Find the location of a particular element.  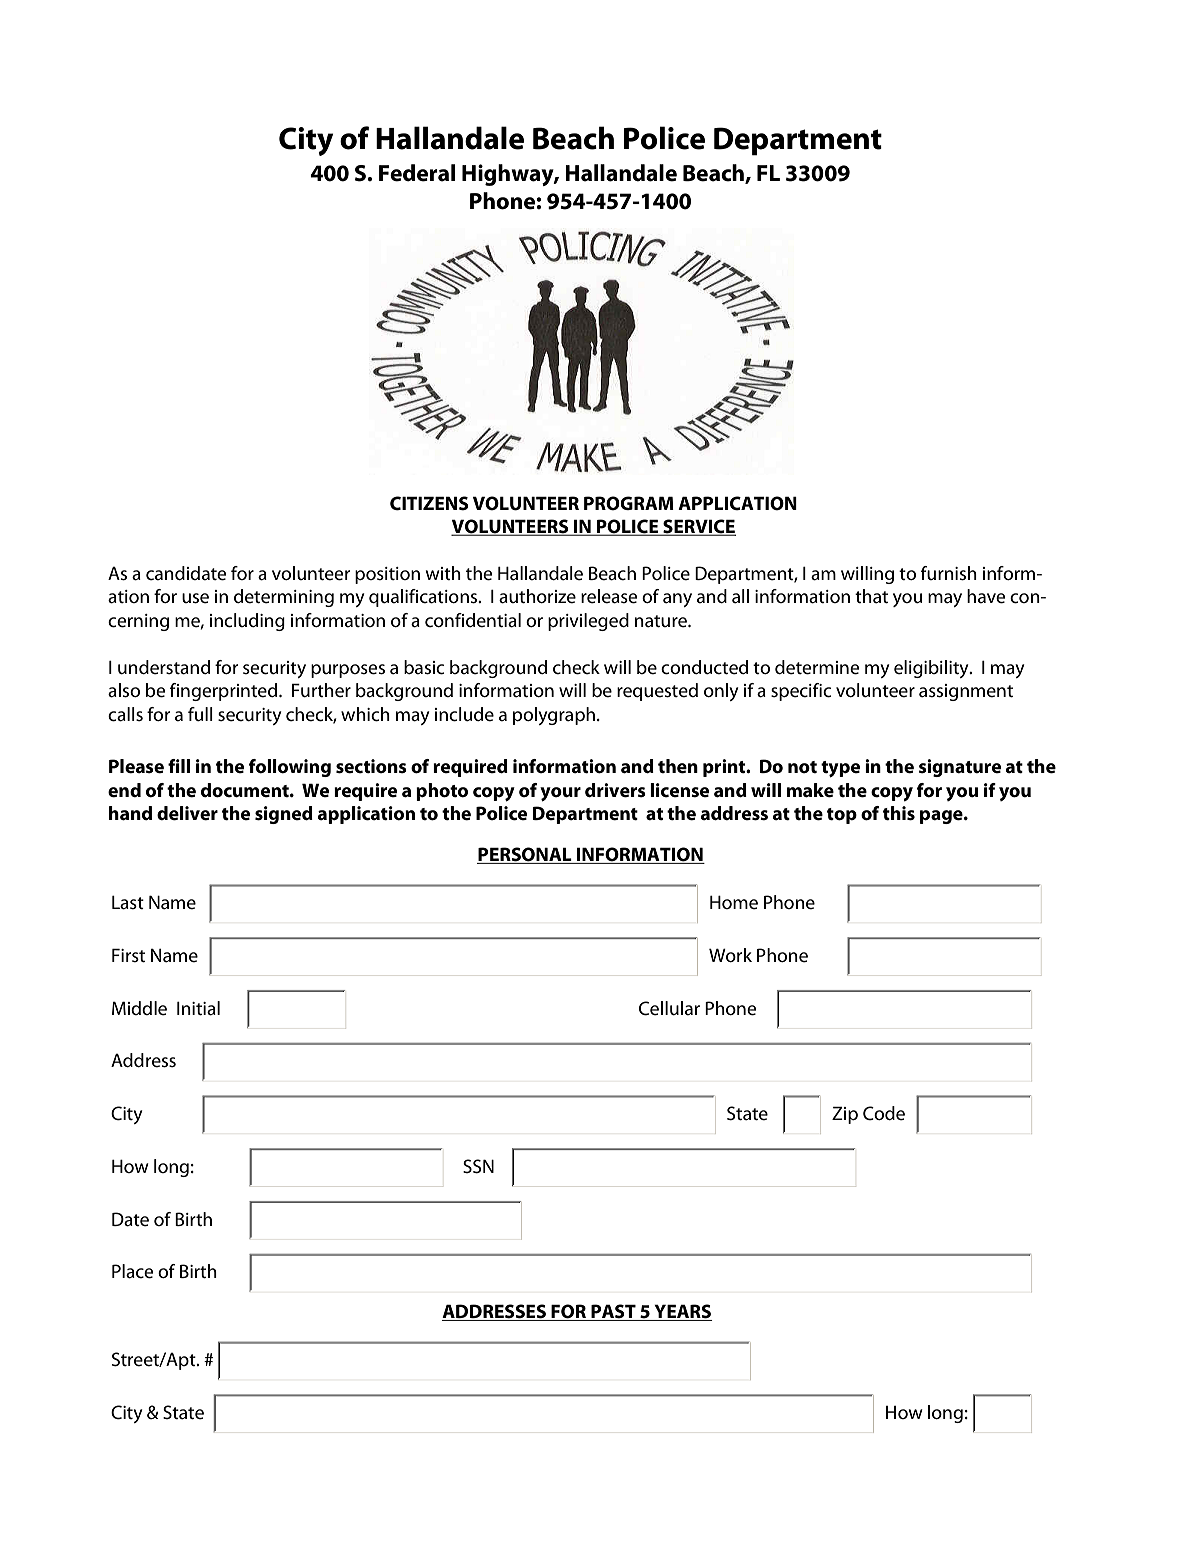

PAST is located at coordinates (613, 1312).
